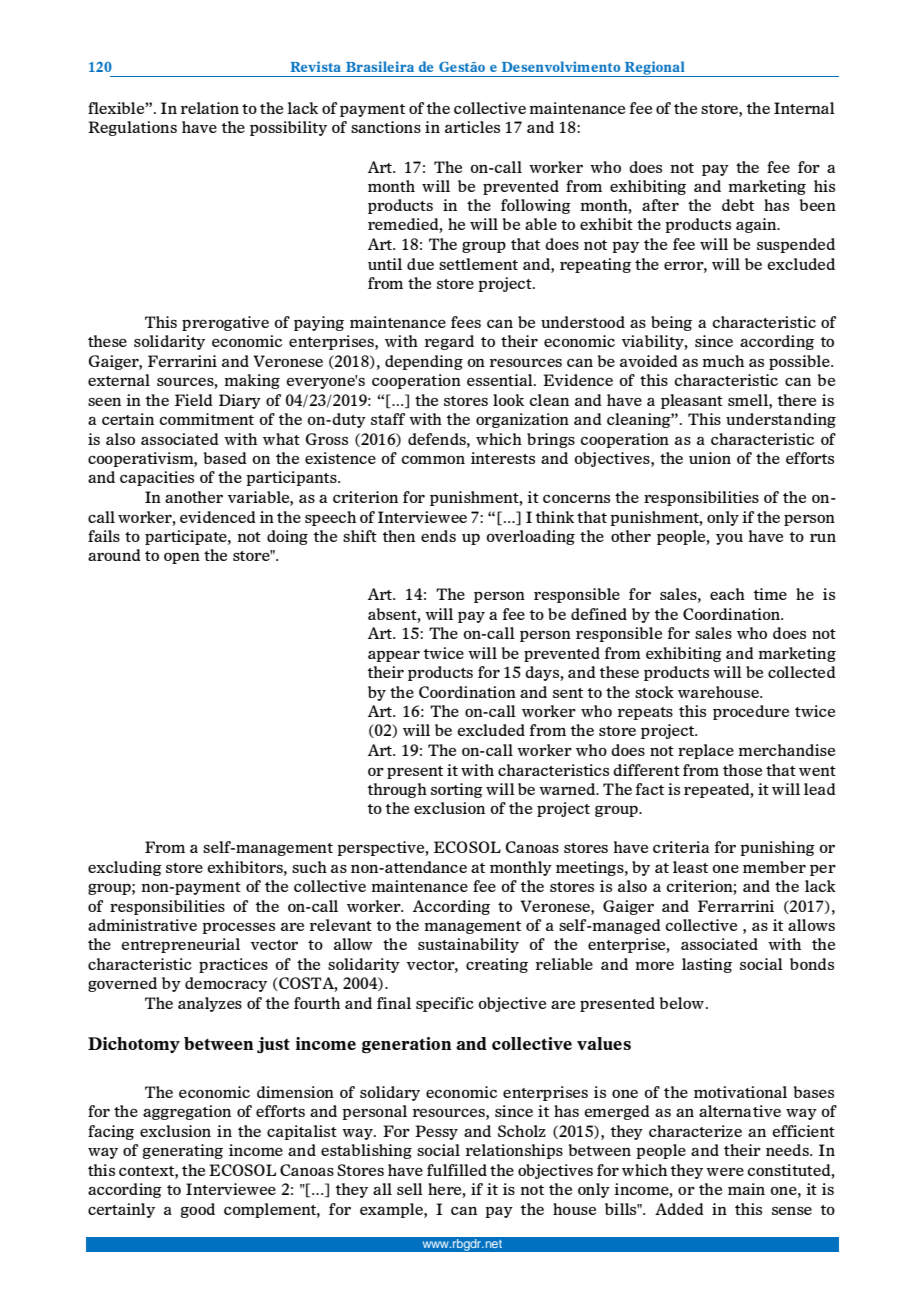  What do you see at coordinates (132, 128) in the screenshot?
I see `Regulations` at bounding box center [132, 128].
